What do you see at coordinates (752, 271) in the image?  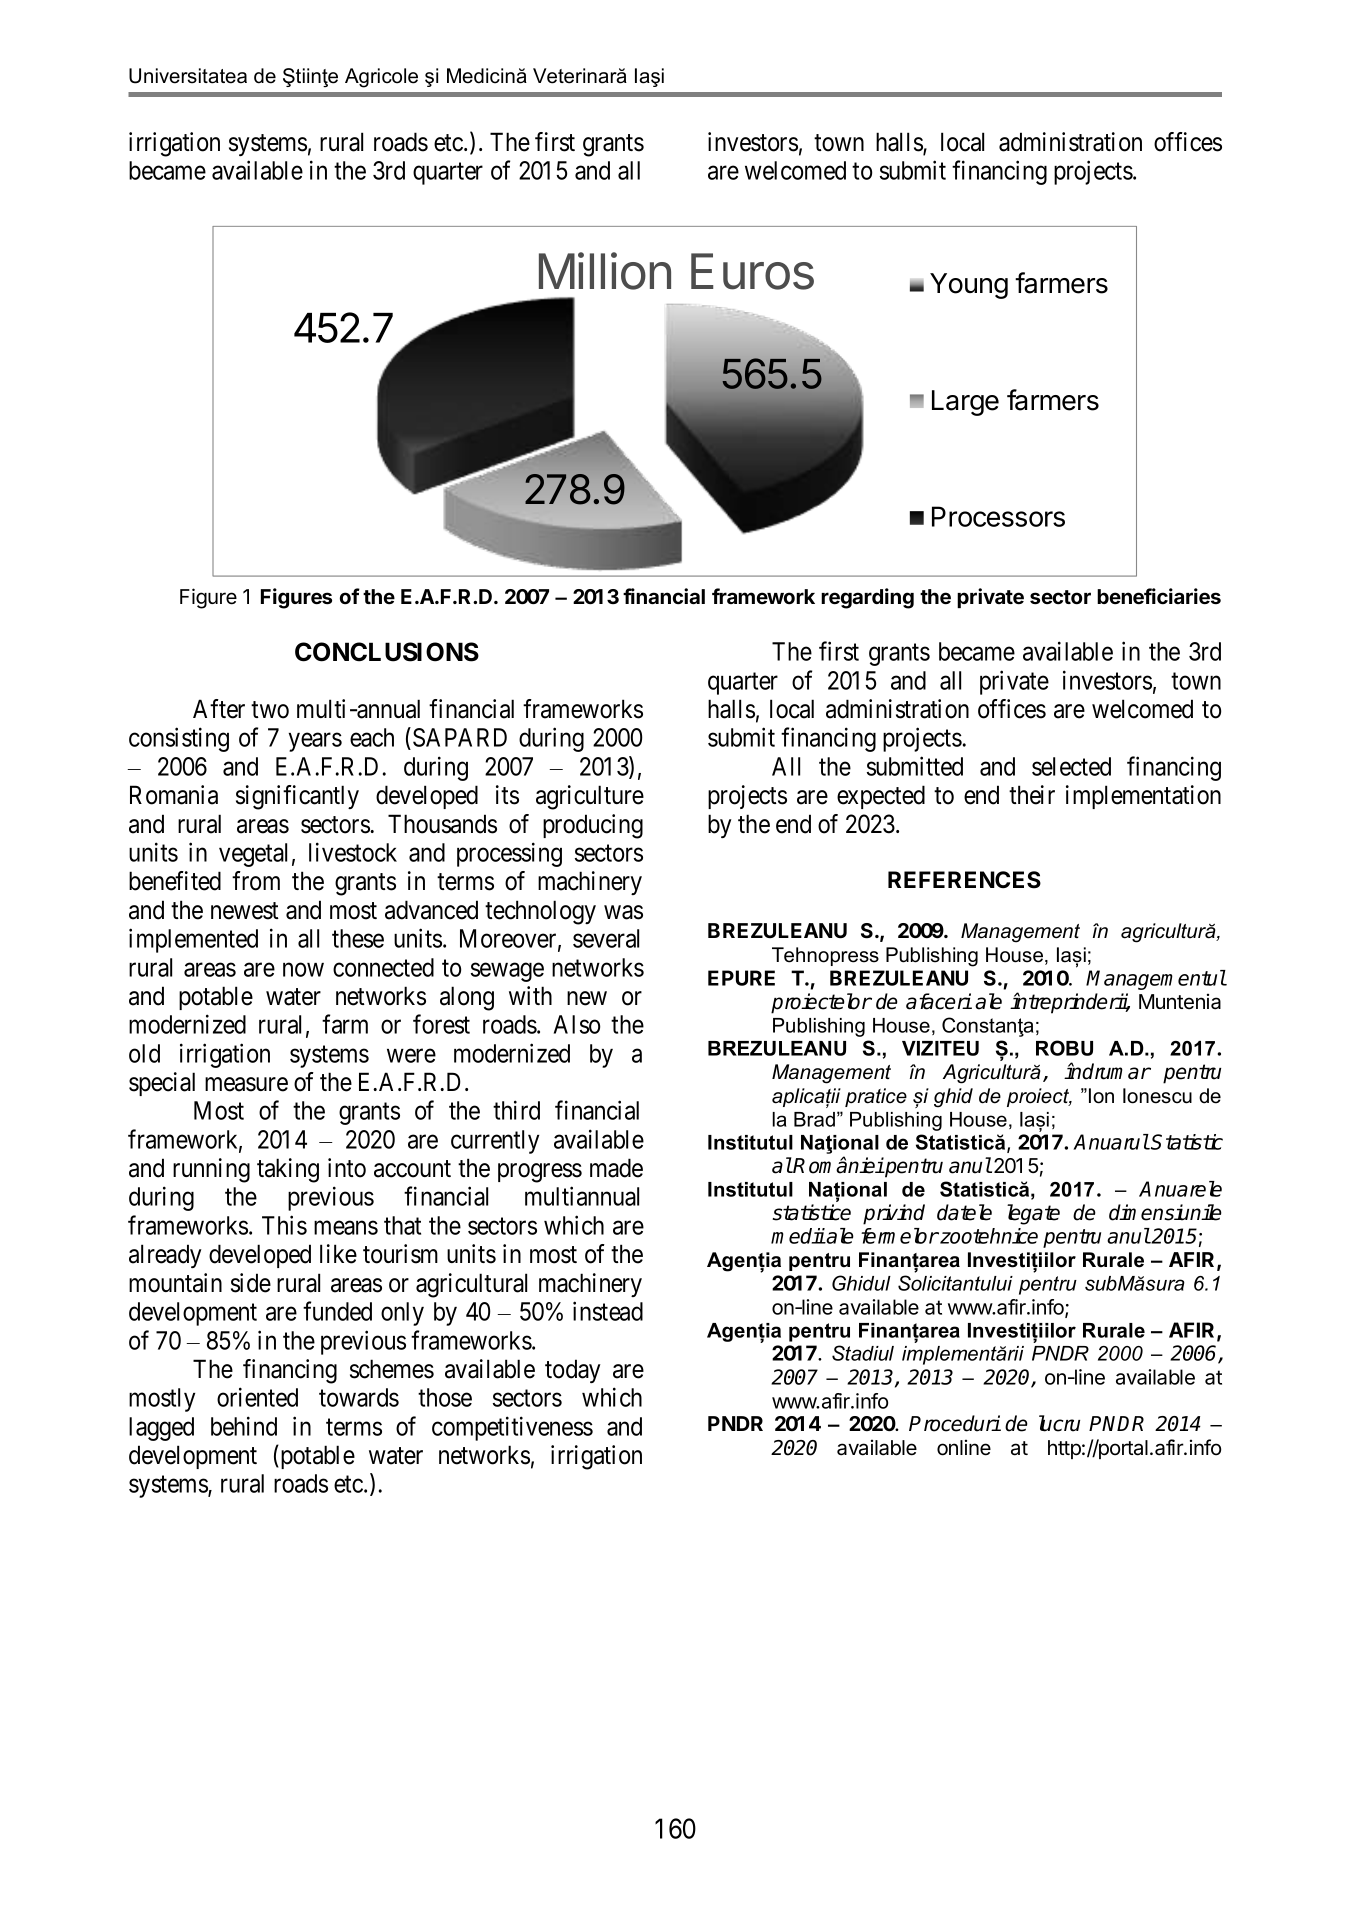 I see `Euros` at bounding box center [752, 271].
